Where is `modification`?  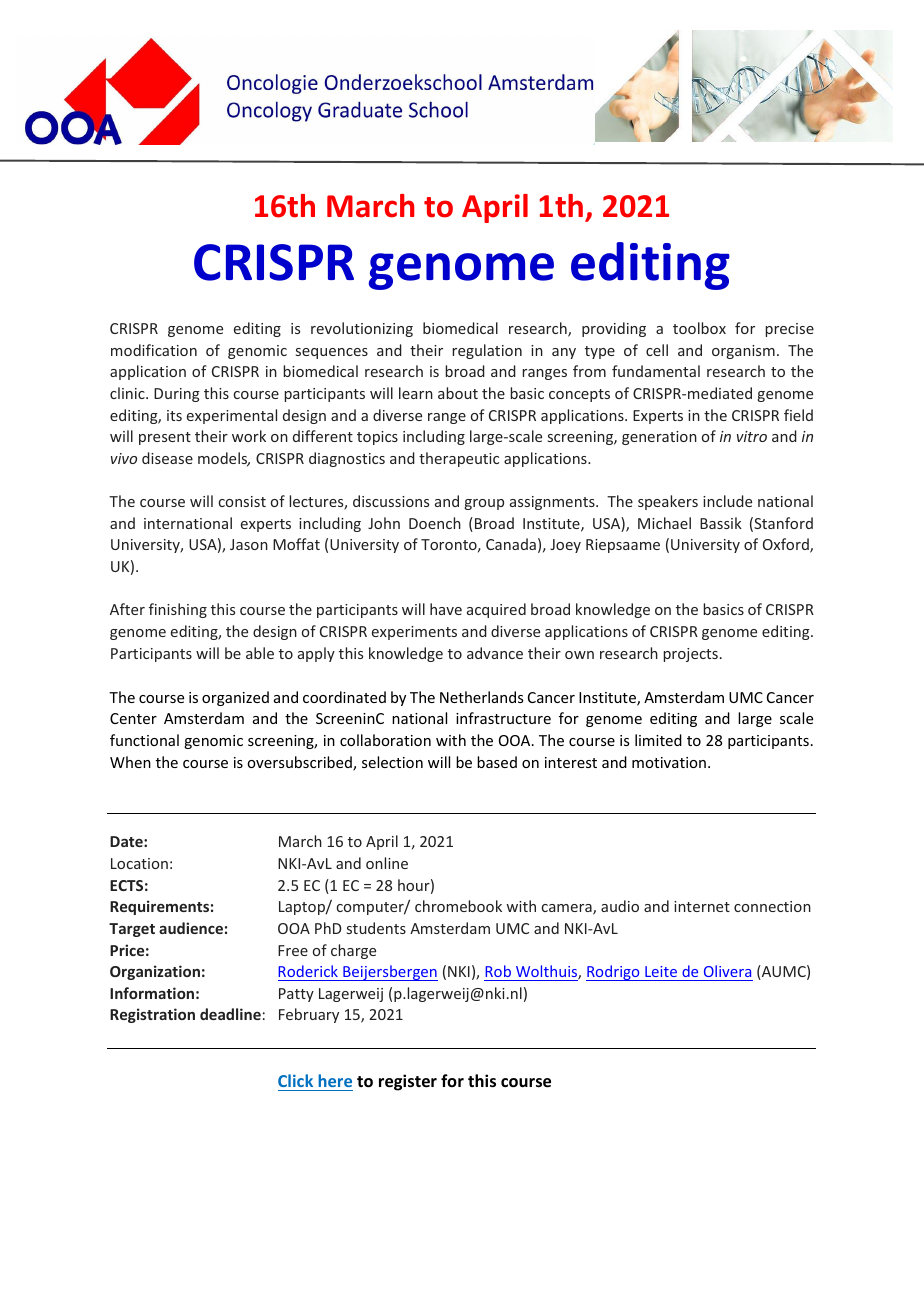
modification is located at coordinates (154, 350).
